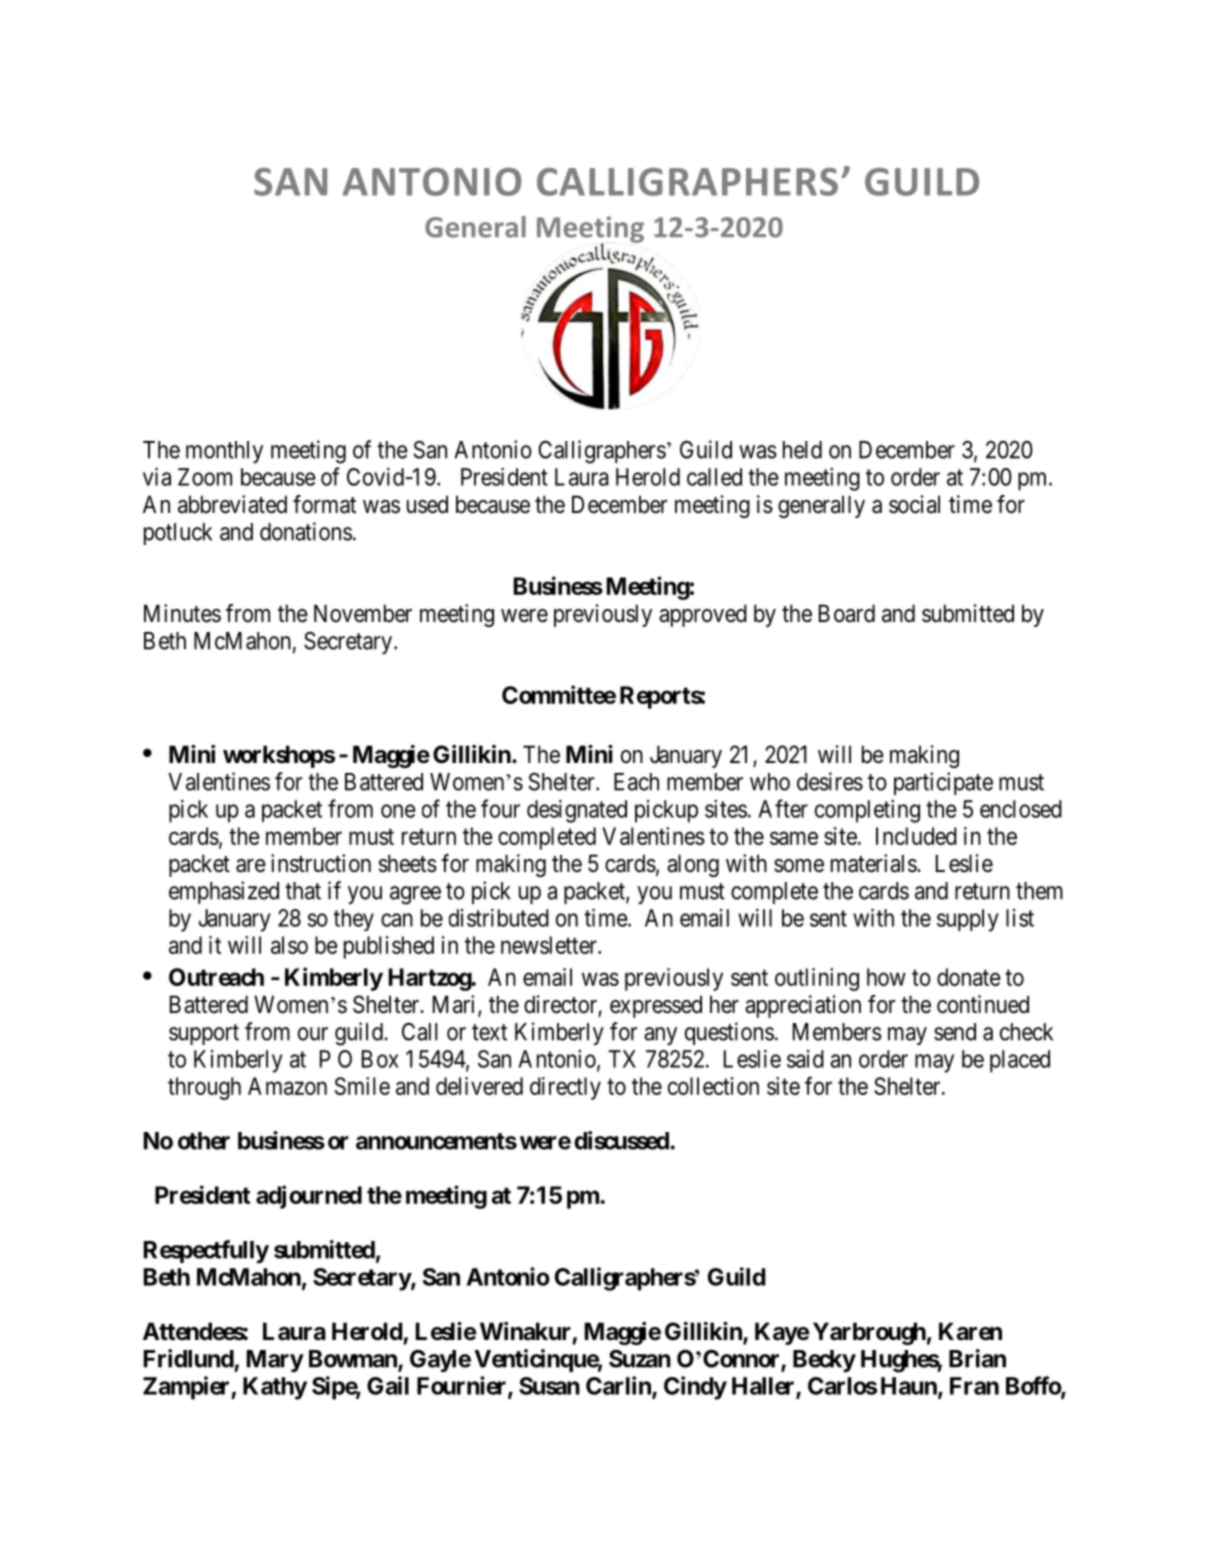  What do you see at coordinates (289, 945) in the page?
I see `also` at bounding box center [289, 945].
